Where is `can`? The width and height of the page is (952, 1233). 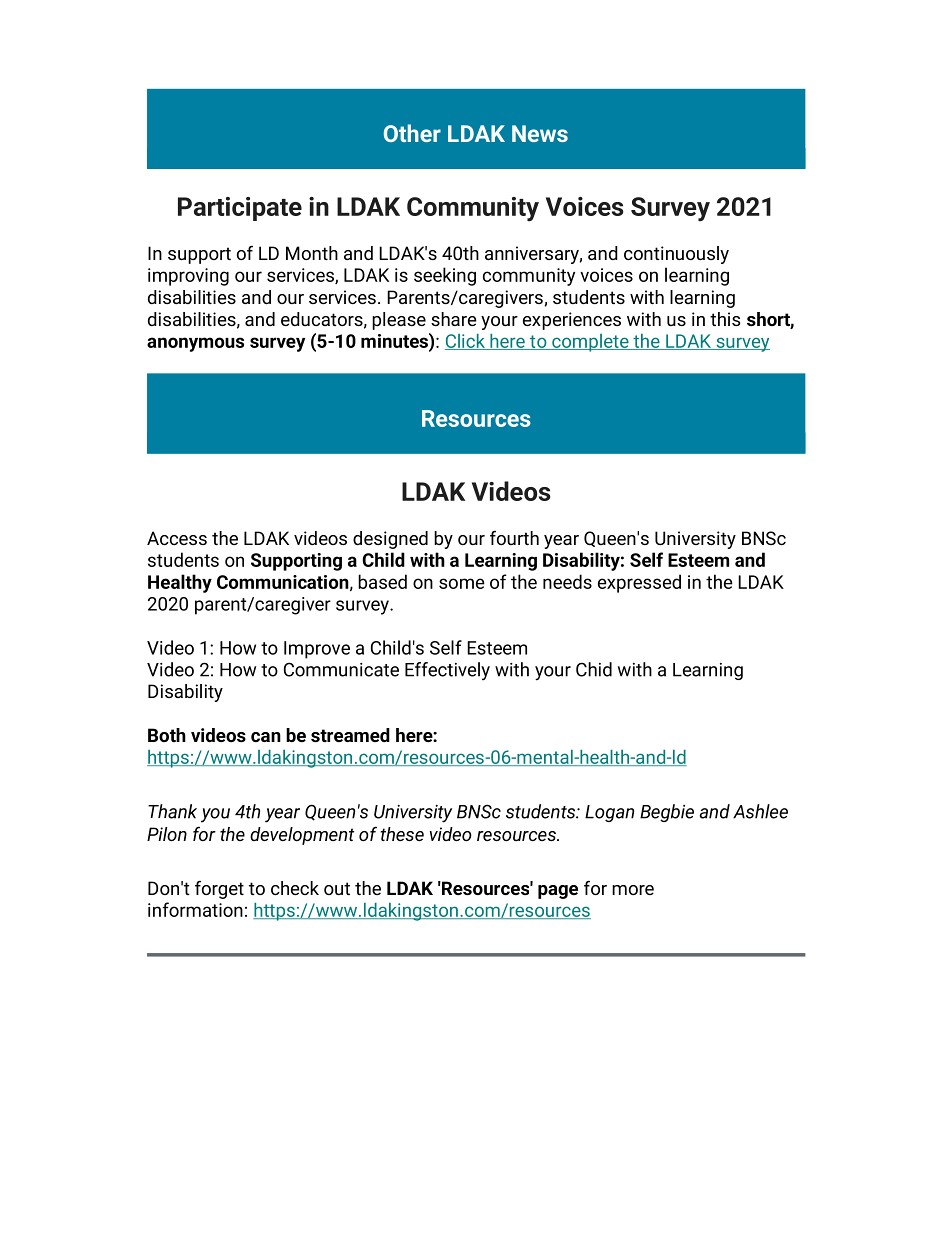 can is located at coordinates (266, 737).
